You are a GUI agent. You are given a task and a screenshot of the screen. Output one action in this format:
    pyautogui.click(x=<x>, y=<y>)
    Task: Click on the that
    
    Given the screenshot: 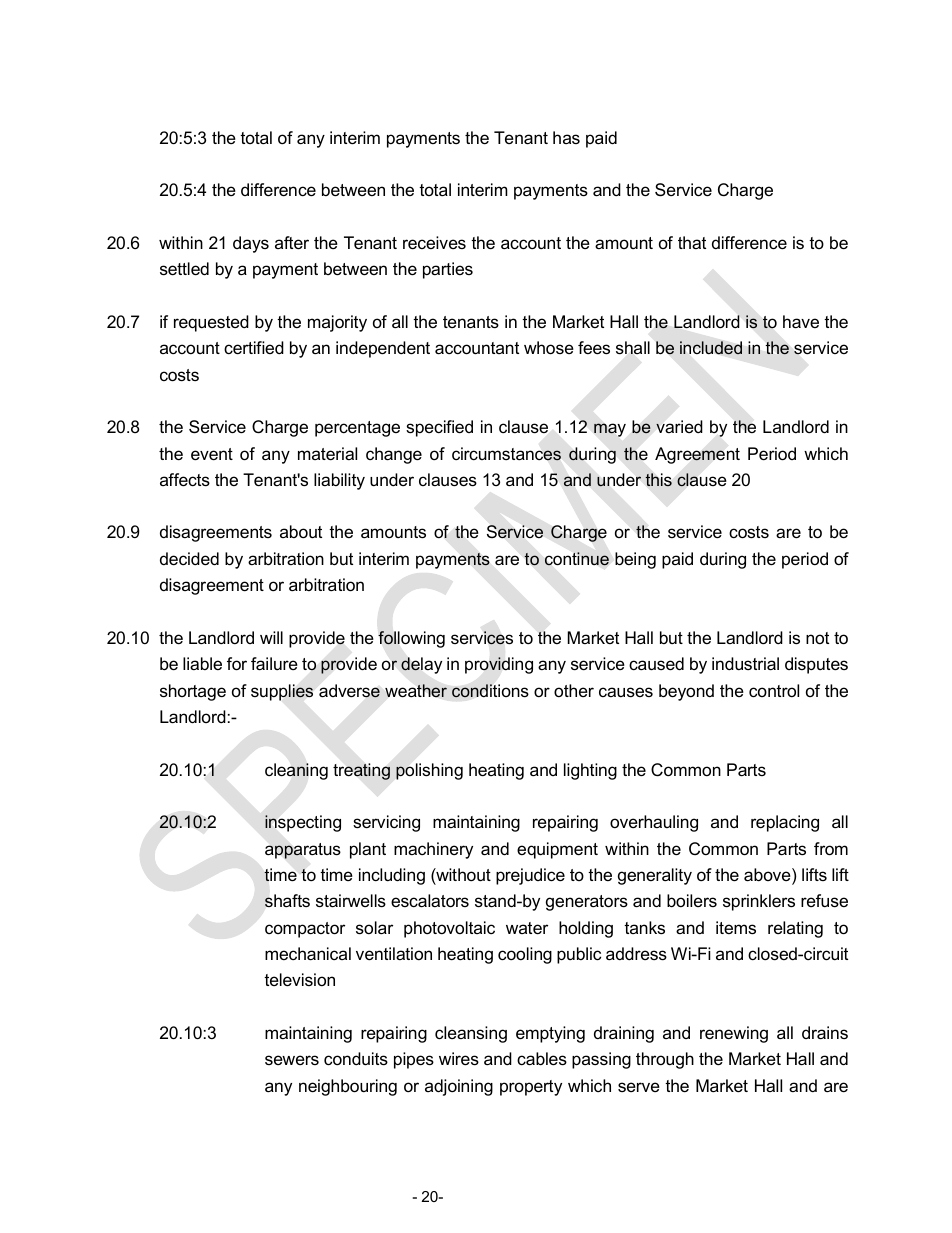 What is the action you would take?
    pyautogui.click(x=692, y=242)
